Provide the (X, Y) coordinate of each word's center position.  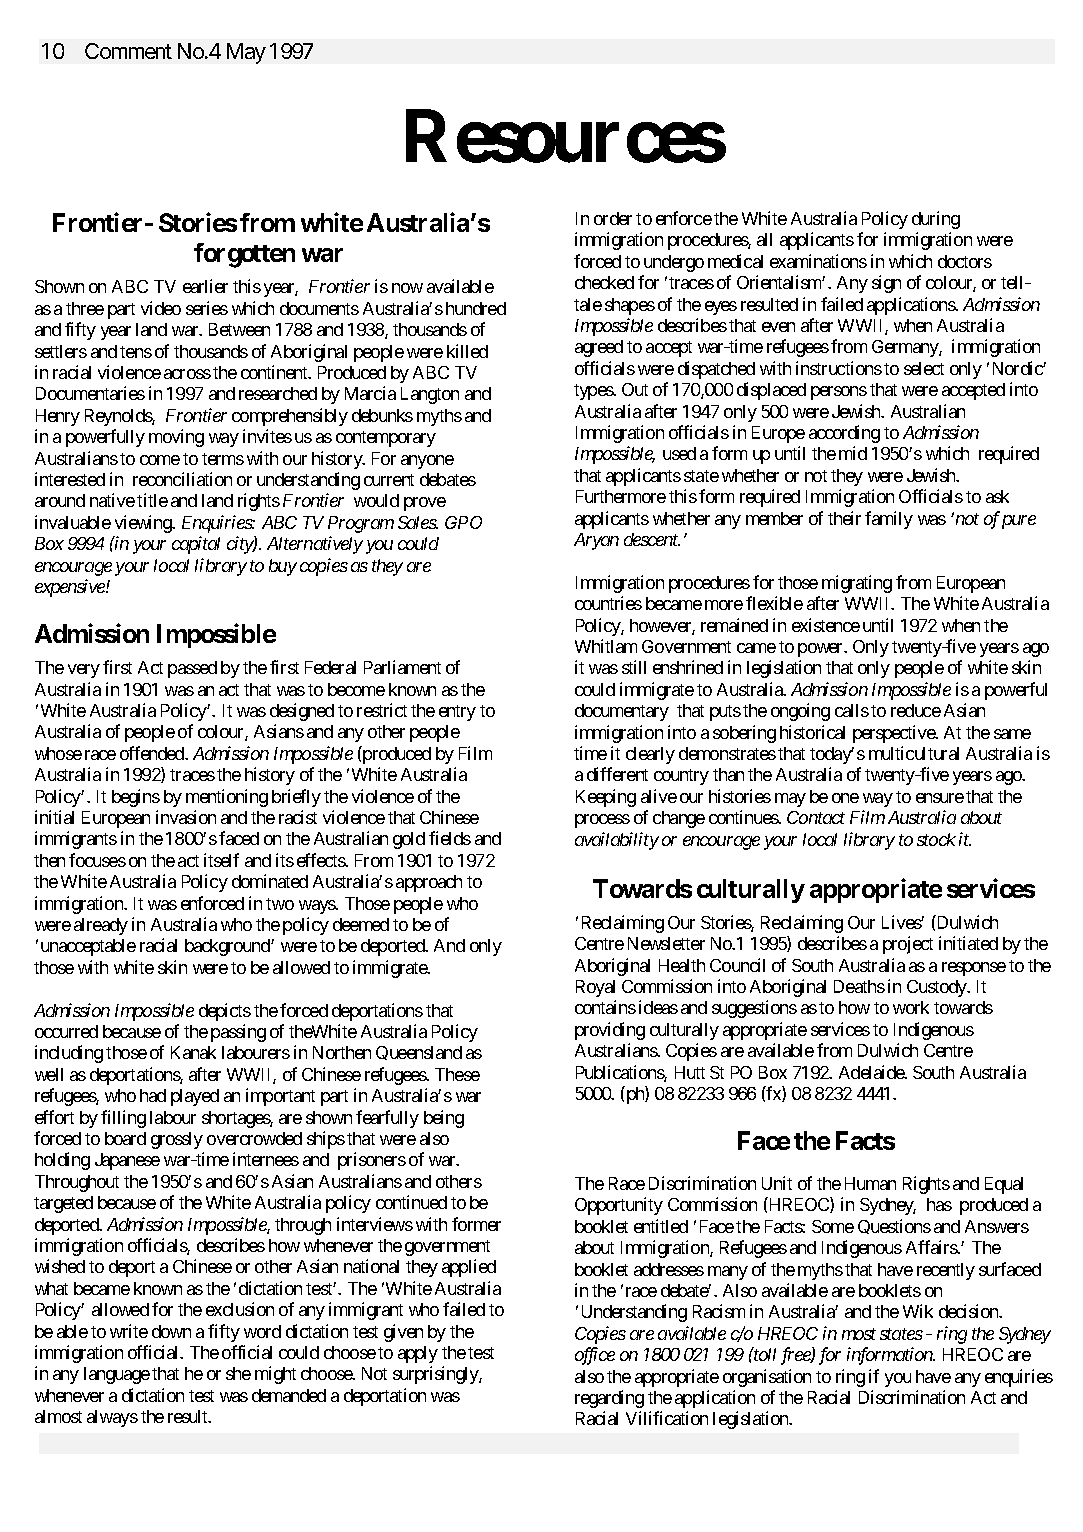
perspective (895, 734)
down (171, 1331)
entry (457, 713)
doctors (965, 261)
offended (153, 753)
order (613, 218)
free (796, 1356)
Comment (128, 51)
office (595, 1356)
